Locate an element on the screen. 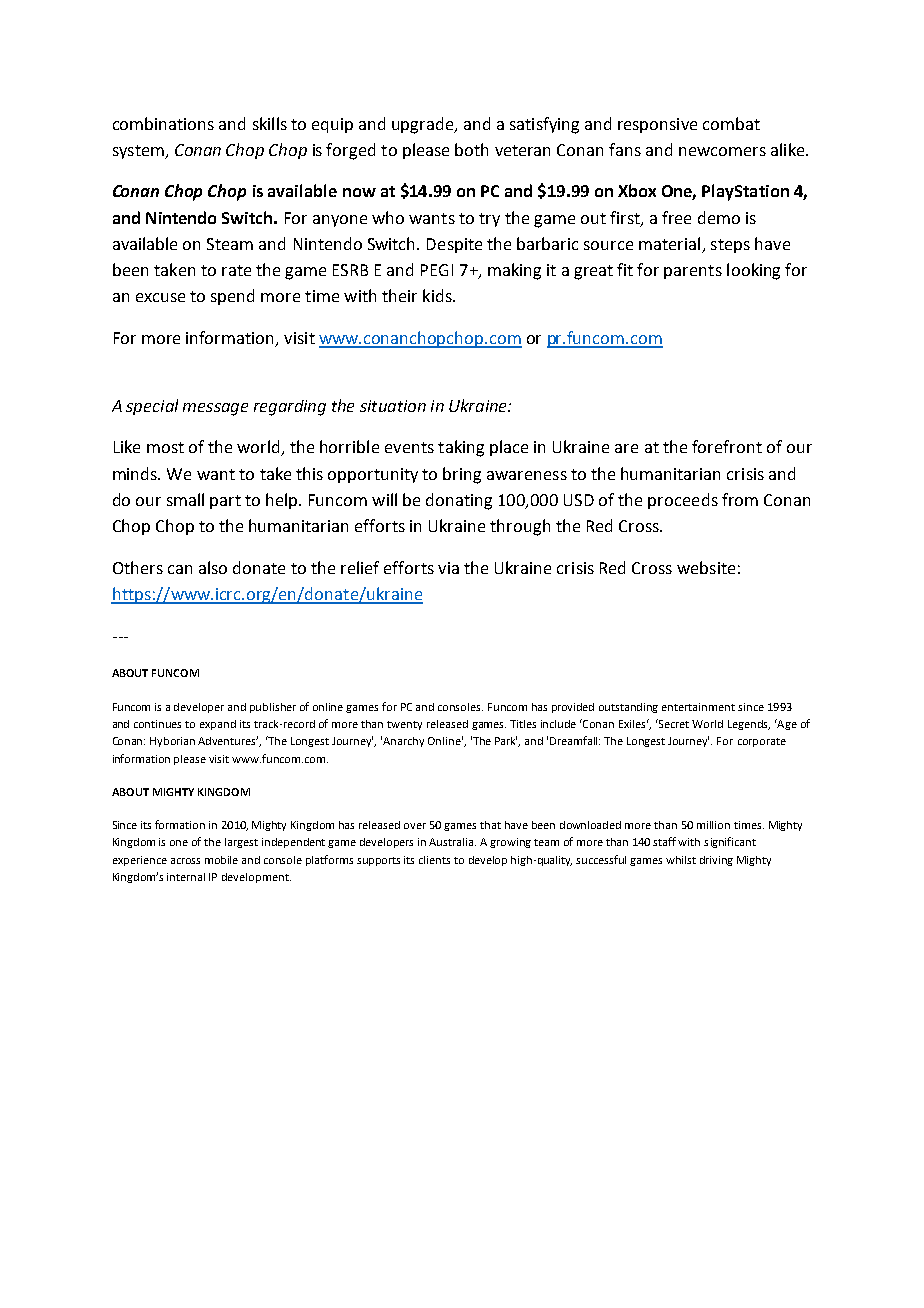 This screenshot has height=1308, width=924. mobile is located at coordinates (221, 860).
